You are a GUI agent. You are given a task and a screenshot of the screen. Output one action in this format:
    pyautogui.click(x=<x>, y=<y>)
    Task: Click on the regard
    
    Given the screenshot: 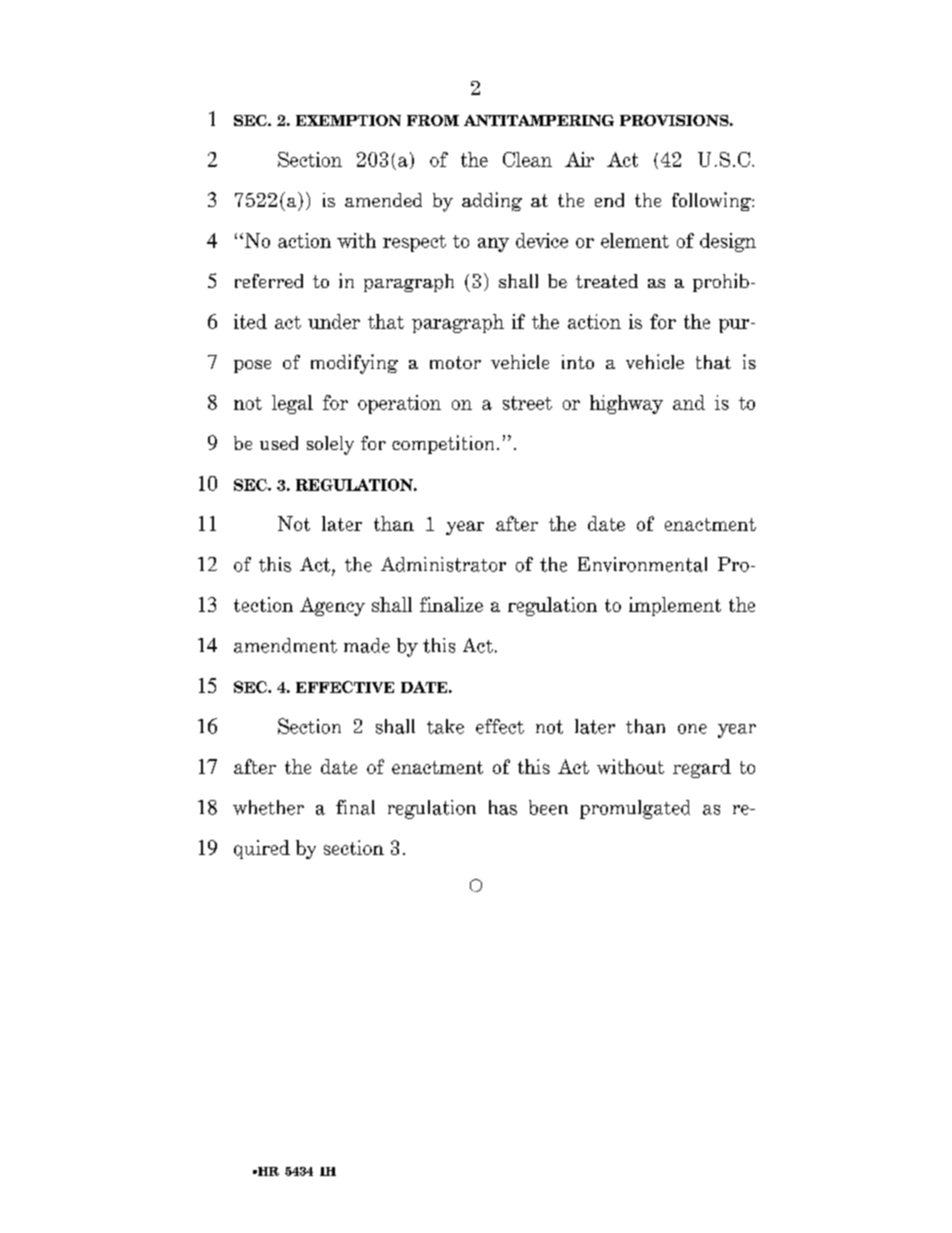 What is the action you would take?
    pyautogui.click(x=702, y=768)
